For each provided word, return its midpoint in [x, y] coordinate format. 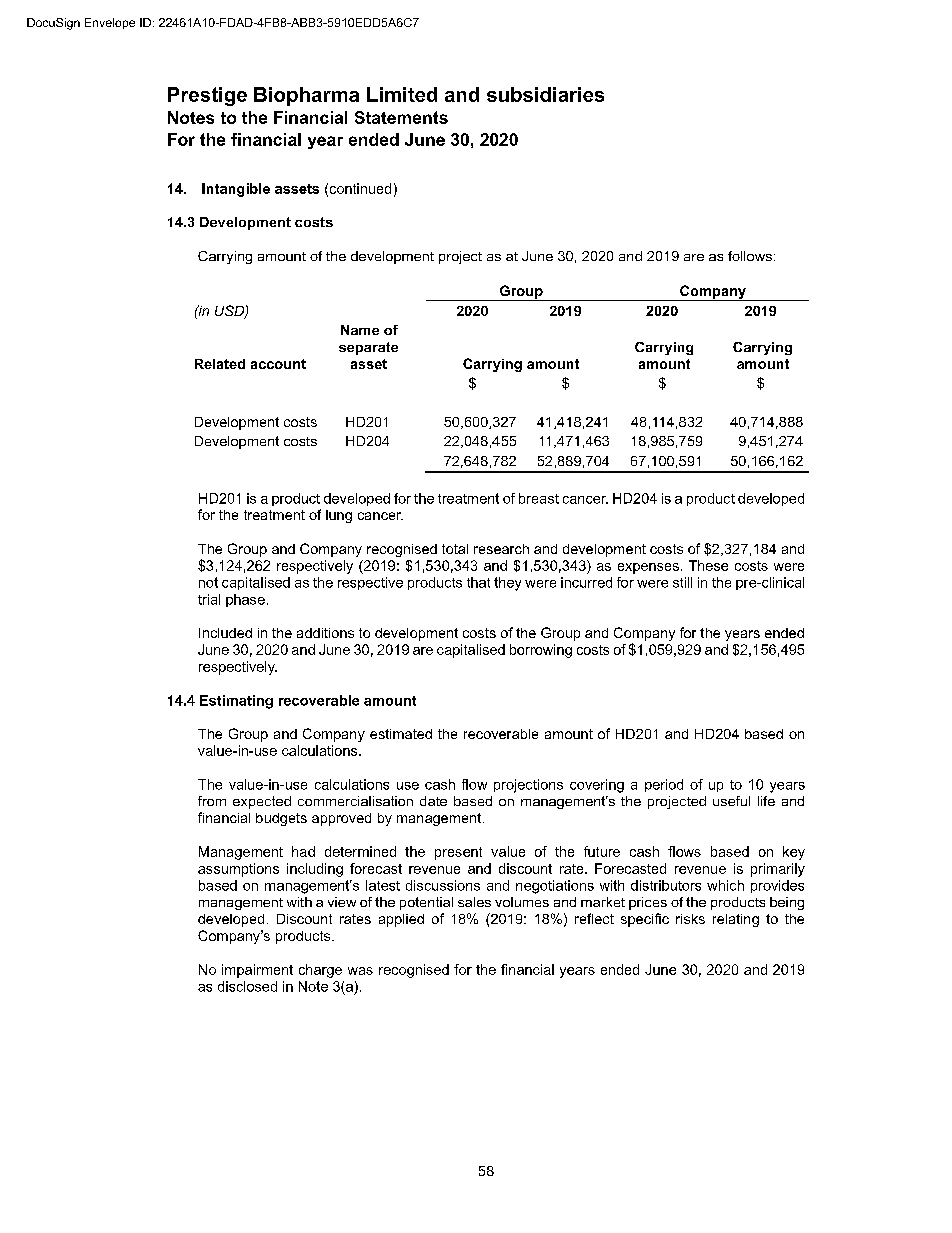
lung [339, 516]
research [501, 549]
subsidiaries [545, 94]
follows [750, 256]
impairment [257, 971]
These [708, 565]
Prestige [207, 96]
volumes [522, 902]
